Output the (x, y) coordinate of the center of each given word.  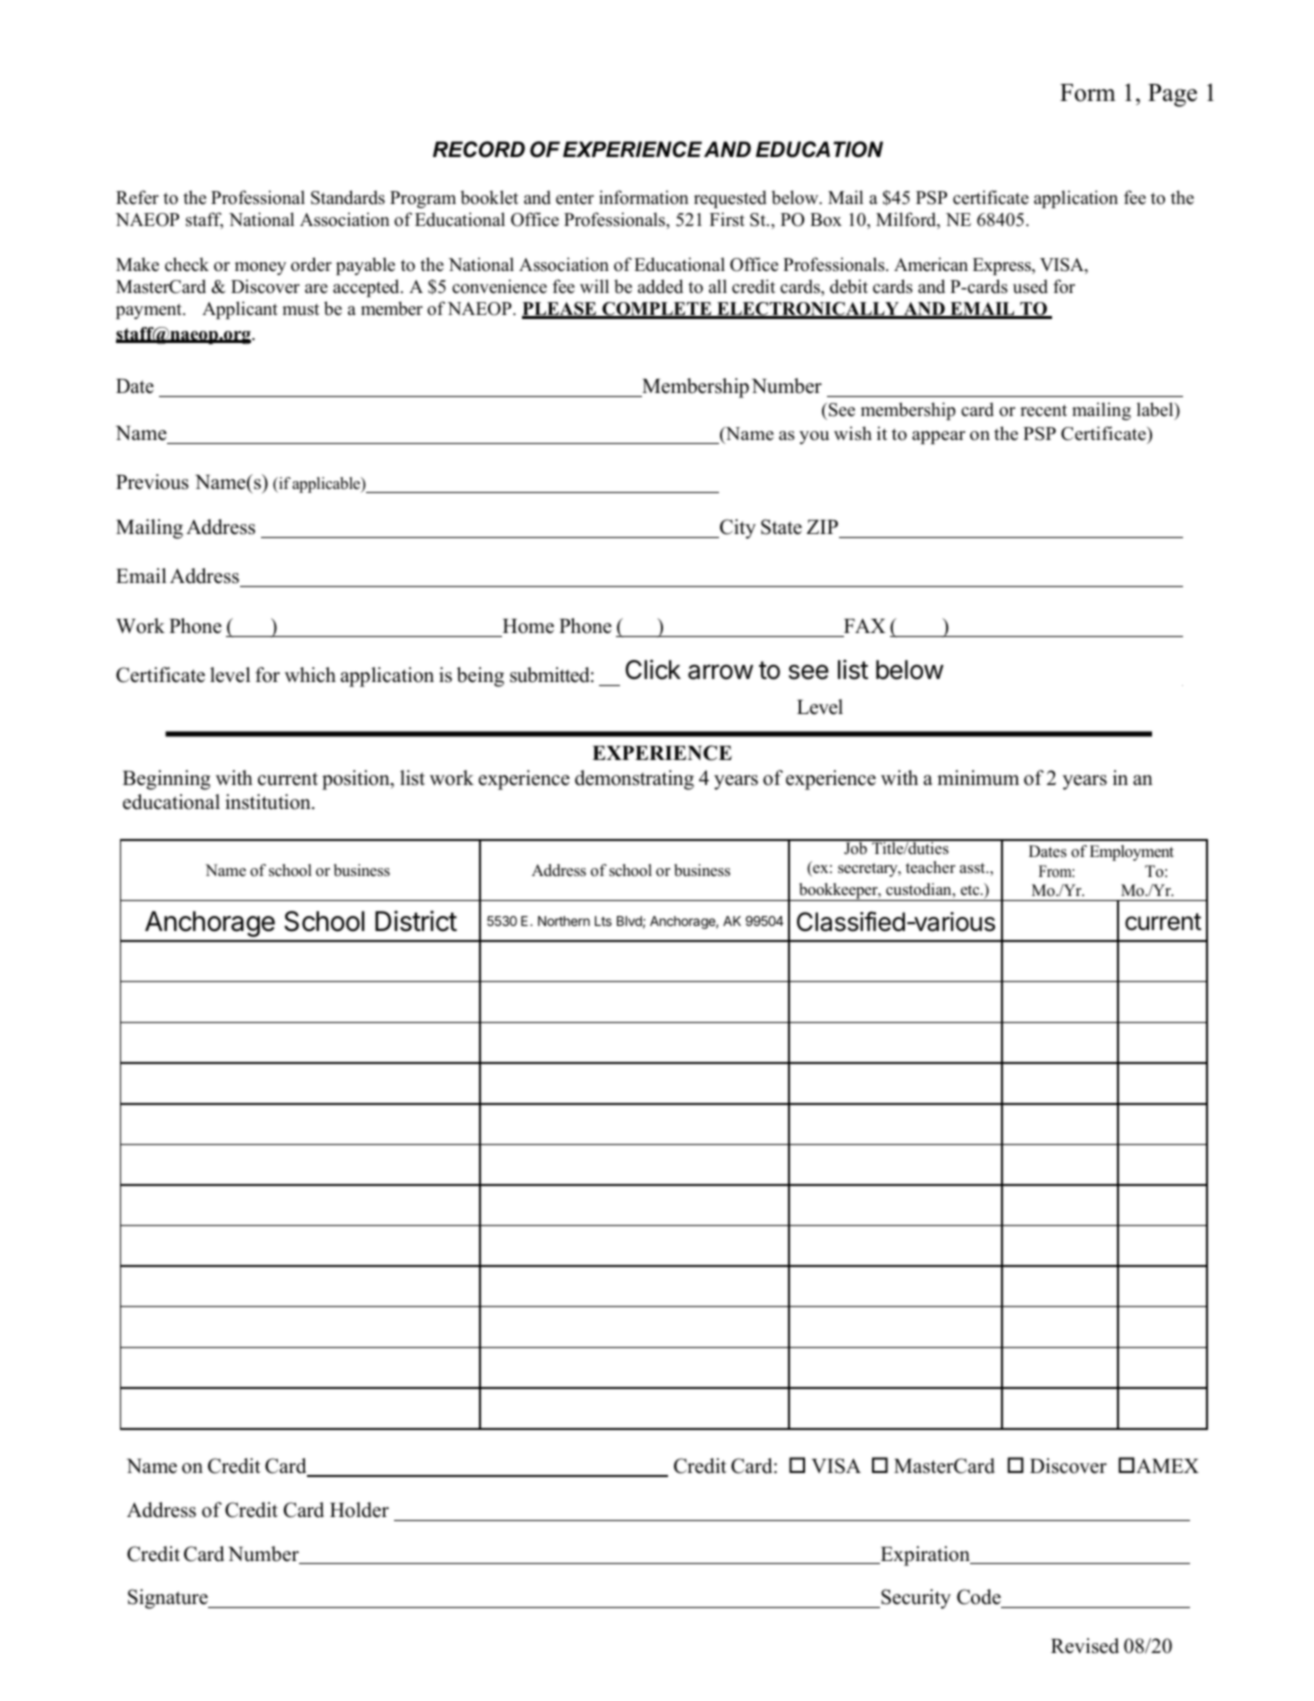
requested (730, 199)
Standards (348, 197)
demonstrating (634, 780)
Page (1172, 95)
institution (269, 802)
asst (974, 868)
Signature (169, 1599)
